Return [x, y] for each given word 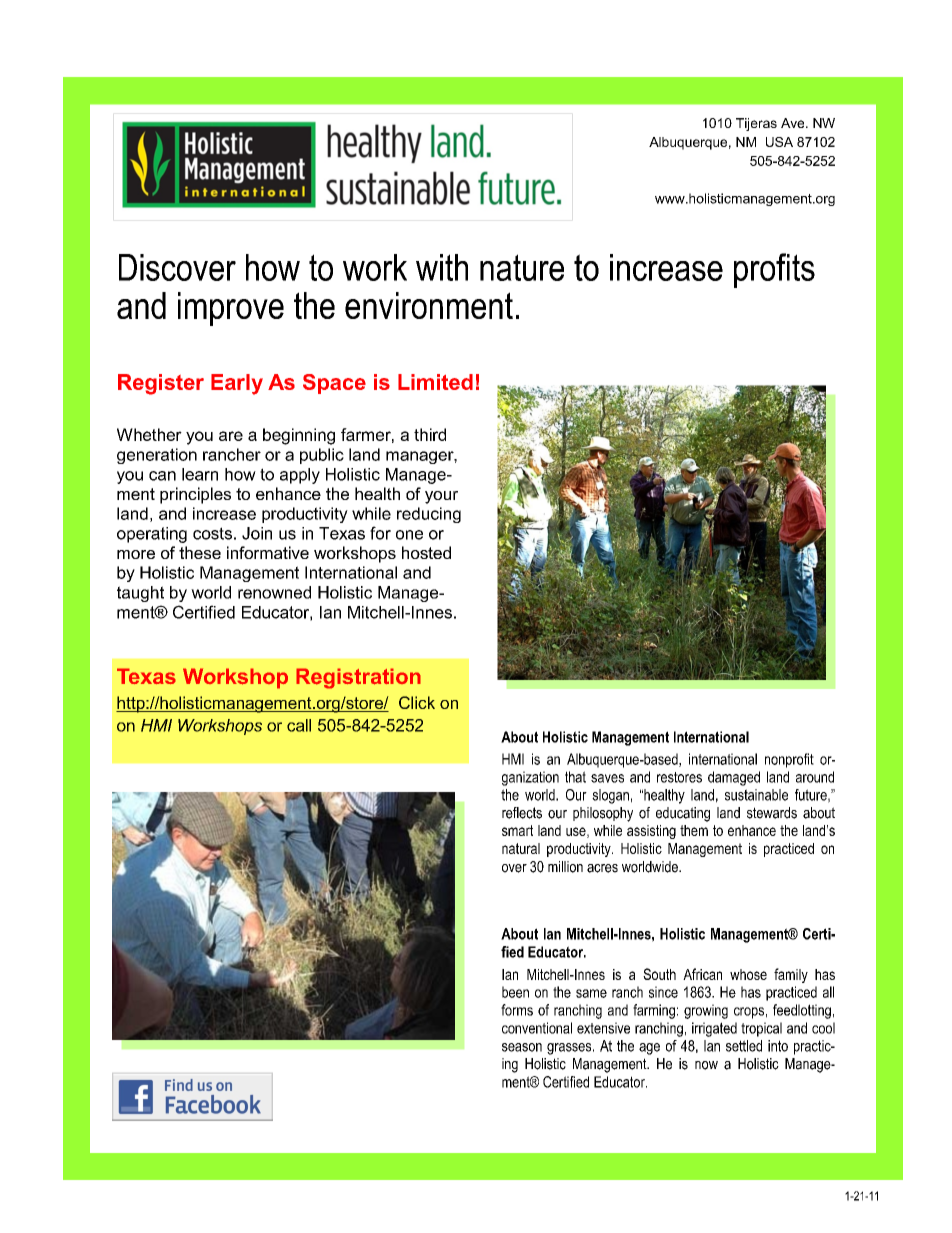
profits [774, 270]
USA [779, 142]
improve [231, 309]
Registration [358, 678]
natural [521, 848]
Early [237, 384]
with [442, 267]
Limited [435, 382]
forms [517, 1010]
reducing [429, 515]
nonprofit [789, 760]
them [694, 830]
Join [257, 533]
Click [417, 702]
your [441, 497]
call [299, 725]
